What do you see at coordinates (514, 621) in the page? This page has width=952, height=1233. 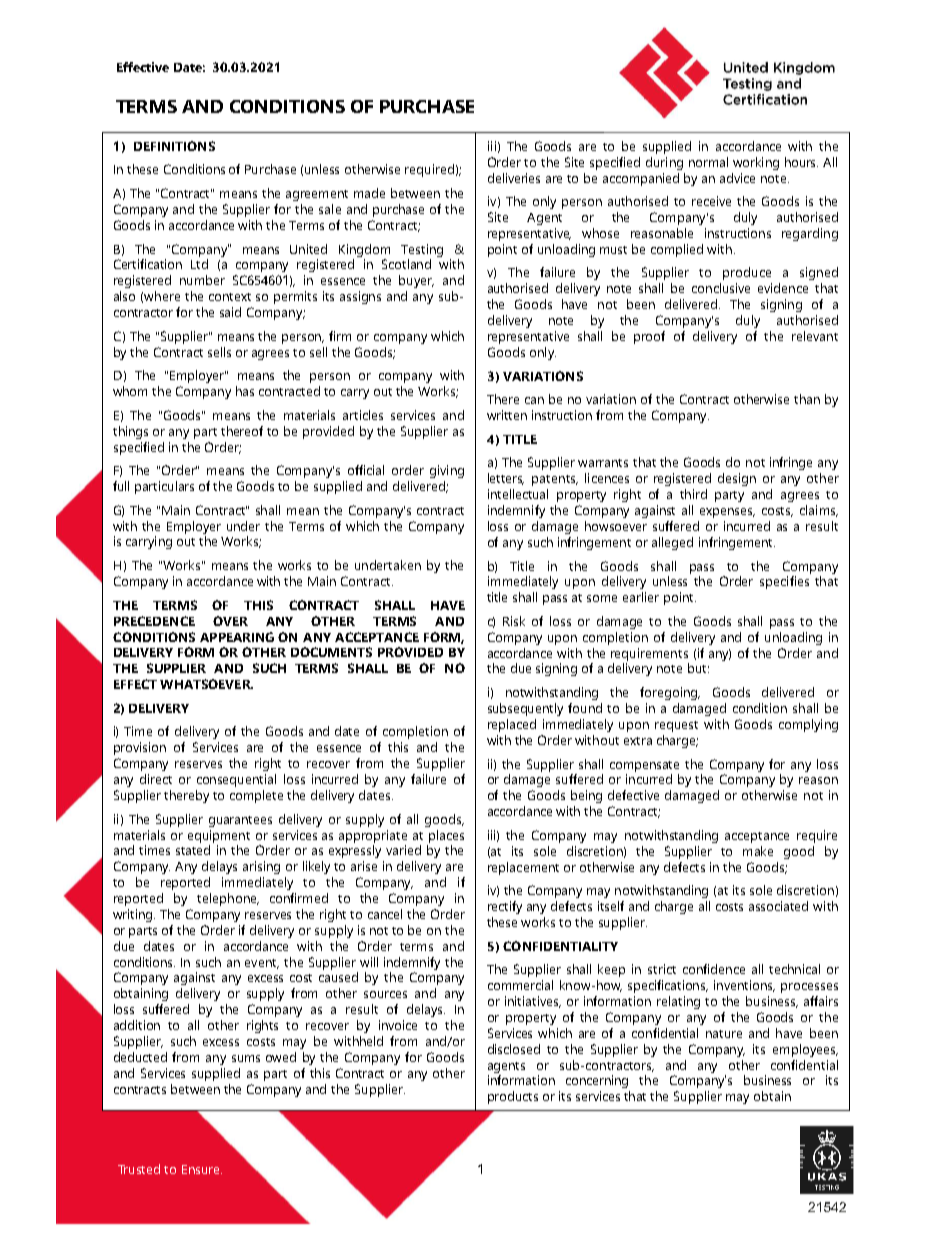 I see `Risk` at bounding box center [514, 621].
